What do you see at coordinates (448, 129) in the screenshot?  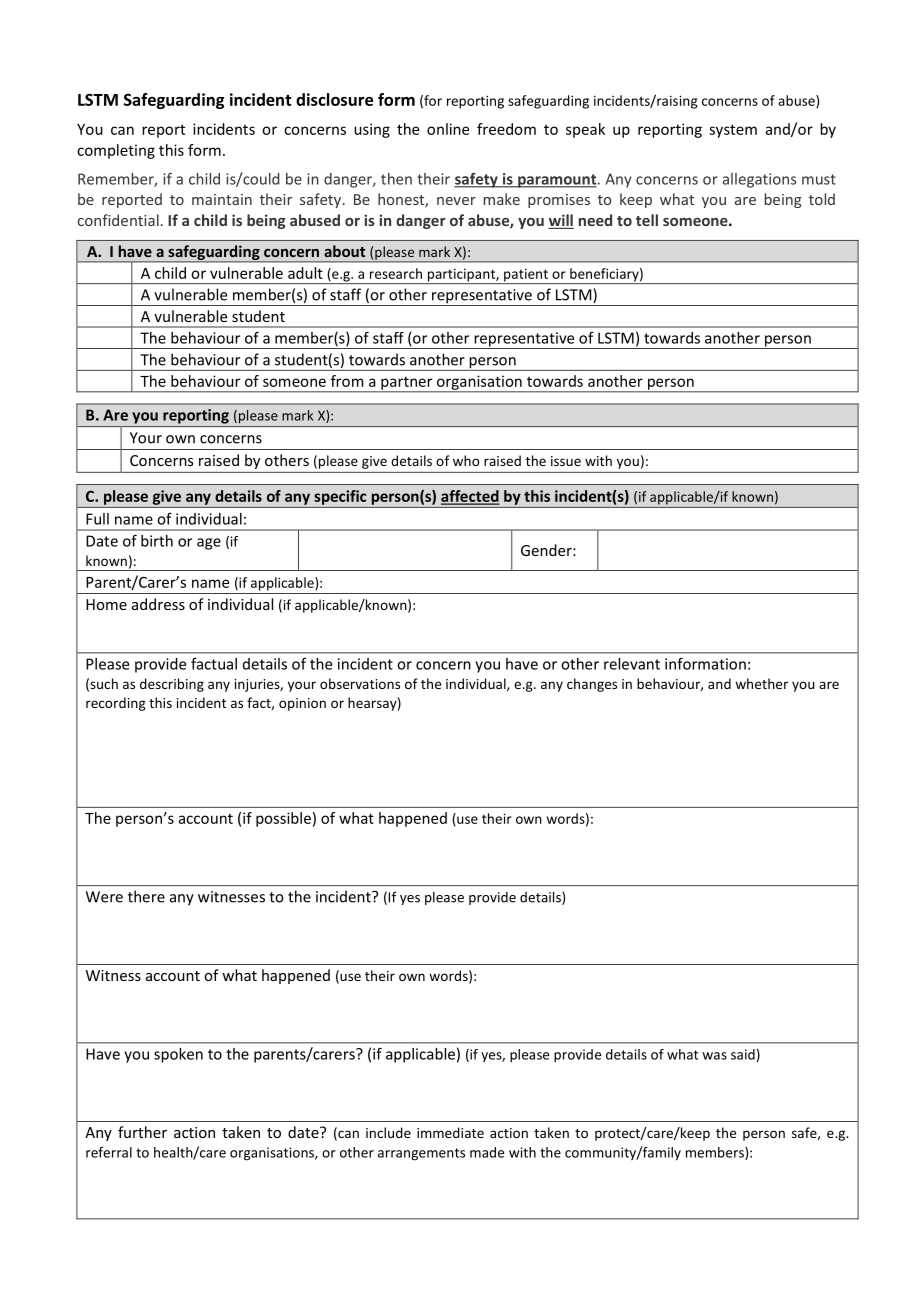 I see `online` at bounding box center [448, 129].
